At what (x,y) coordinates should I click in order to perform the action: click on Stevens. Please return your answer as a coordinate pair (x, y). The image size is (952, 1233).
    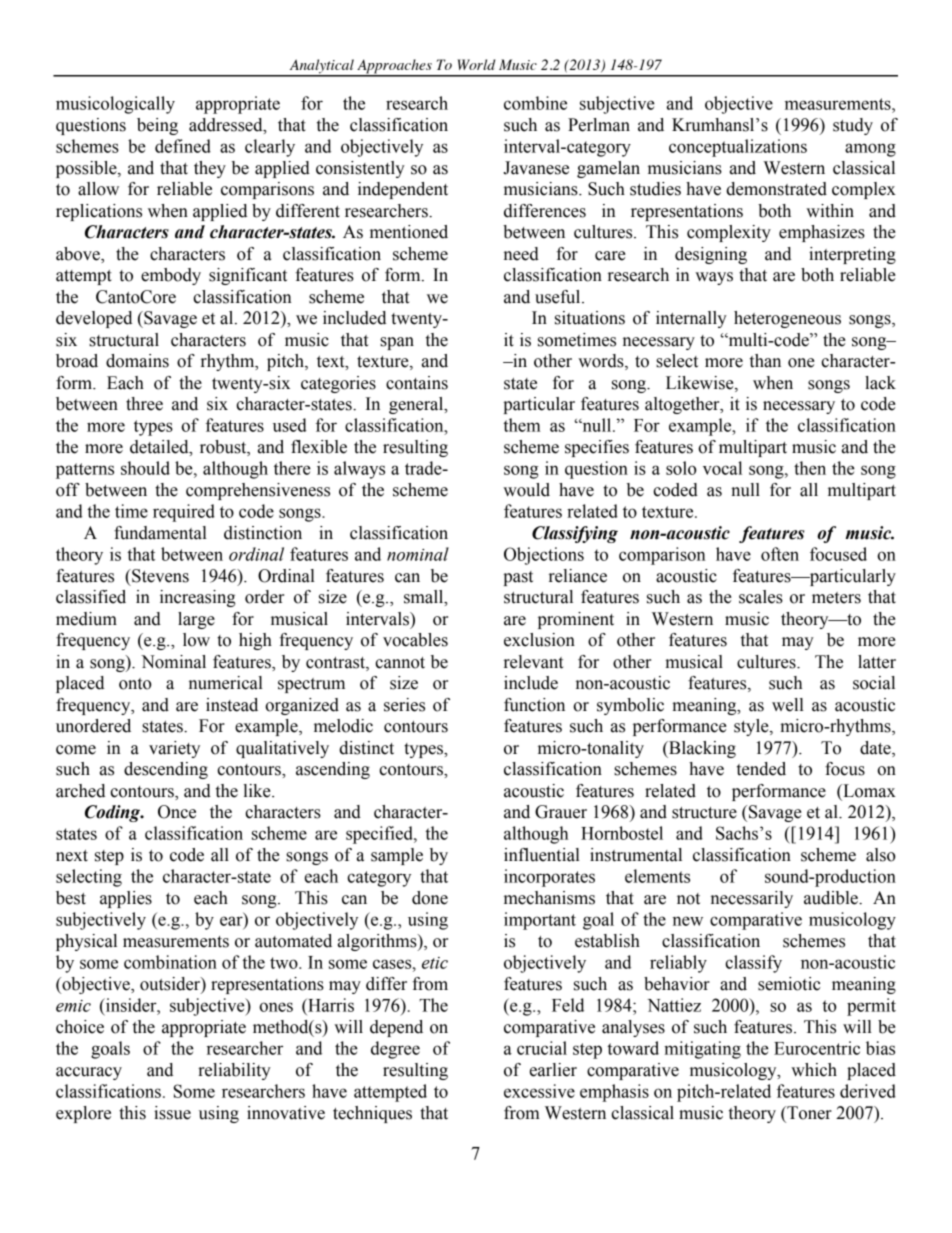
    Looking at the image, I should click on (159, 576).
